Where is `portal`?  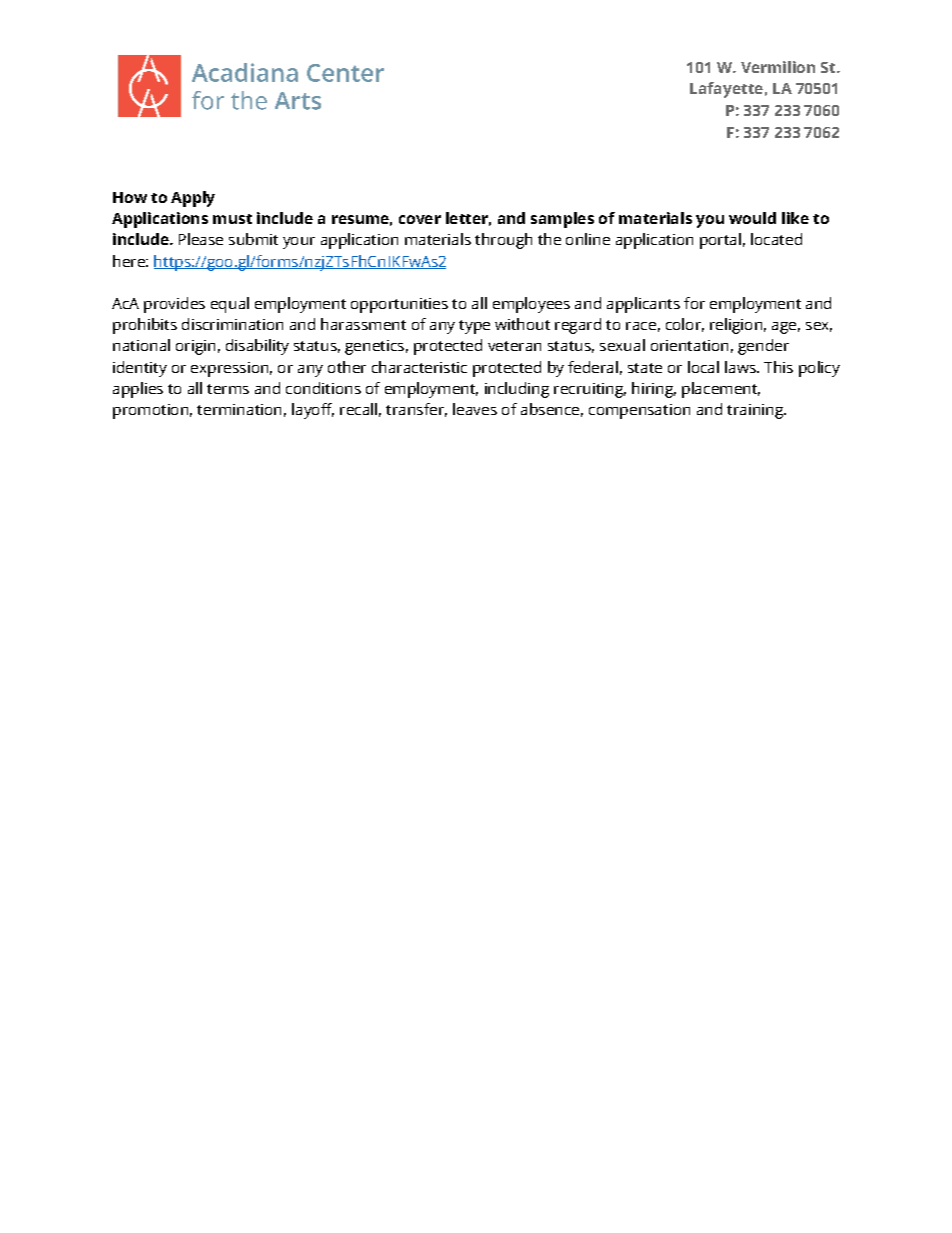 portal is located at coordinates (720, 241).
